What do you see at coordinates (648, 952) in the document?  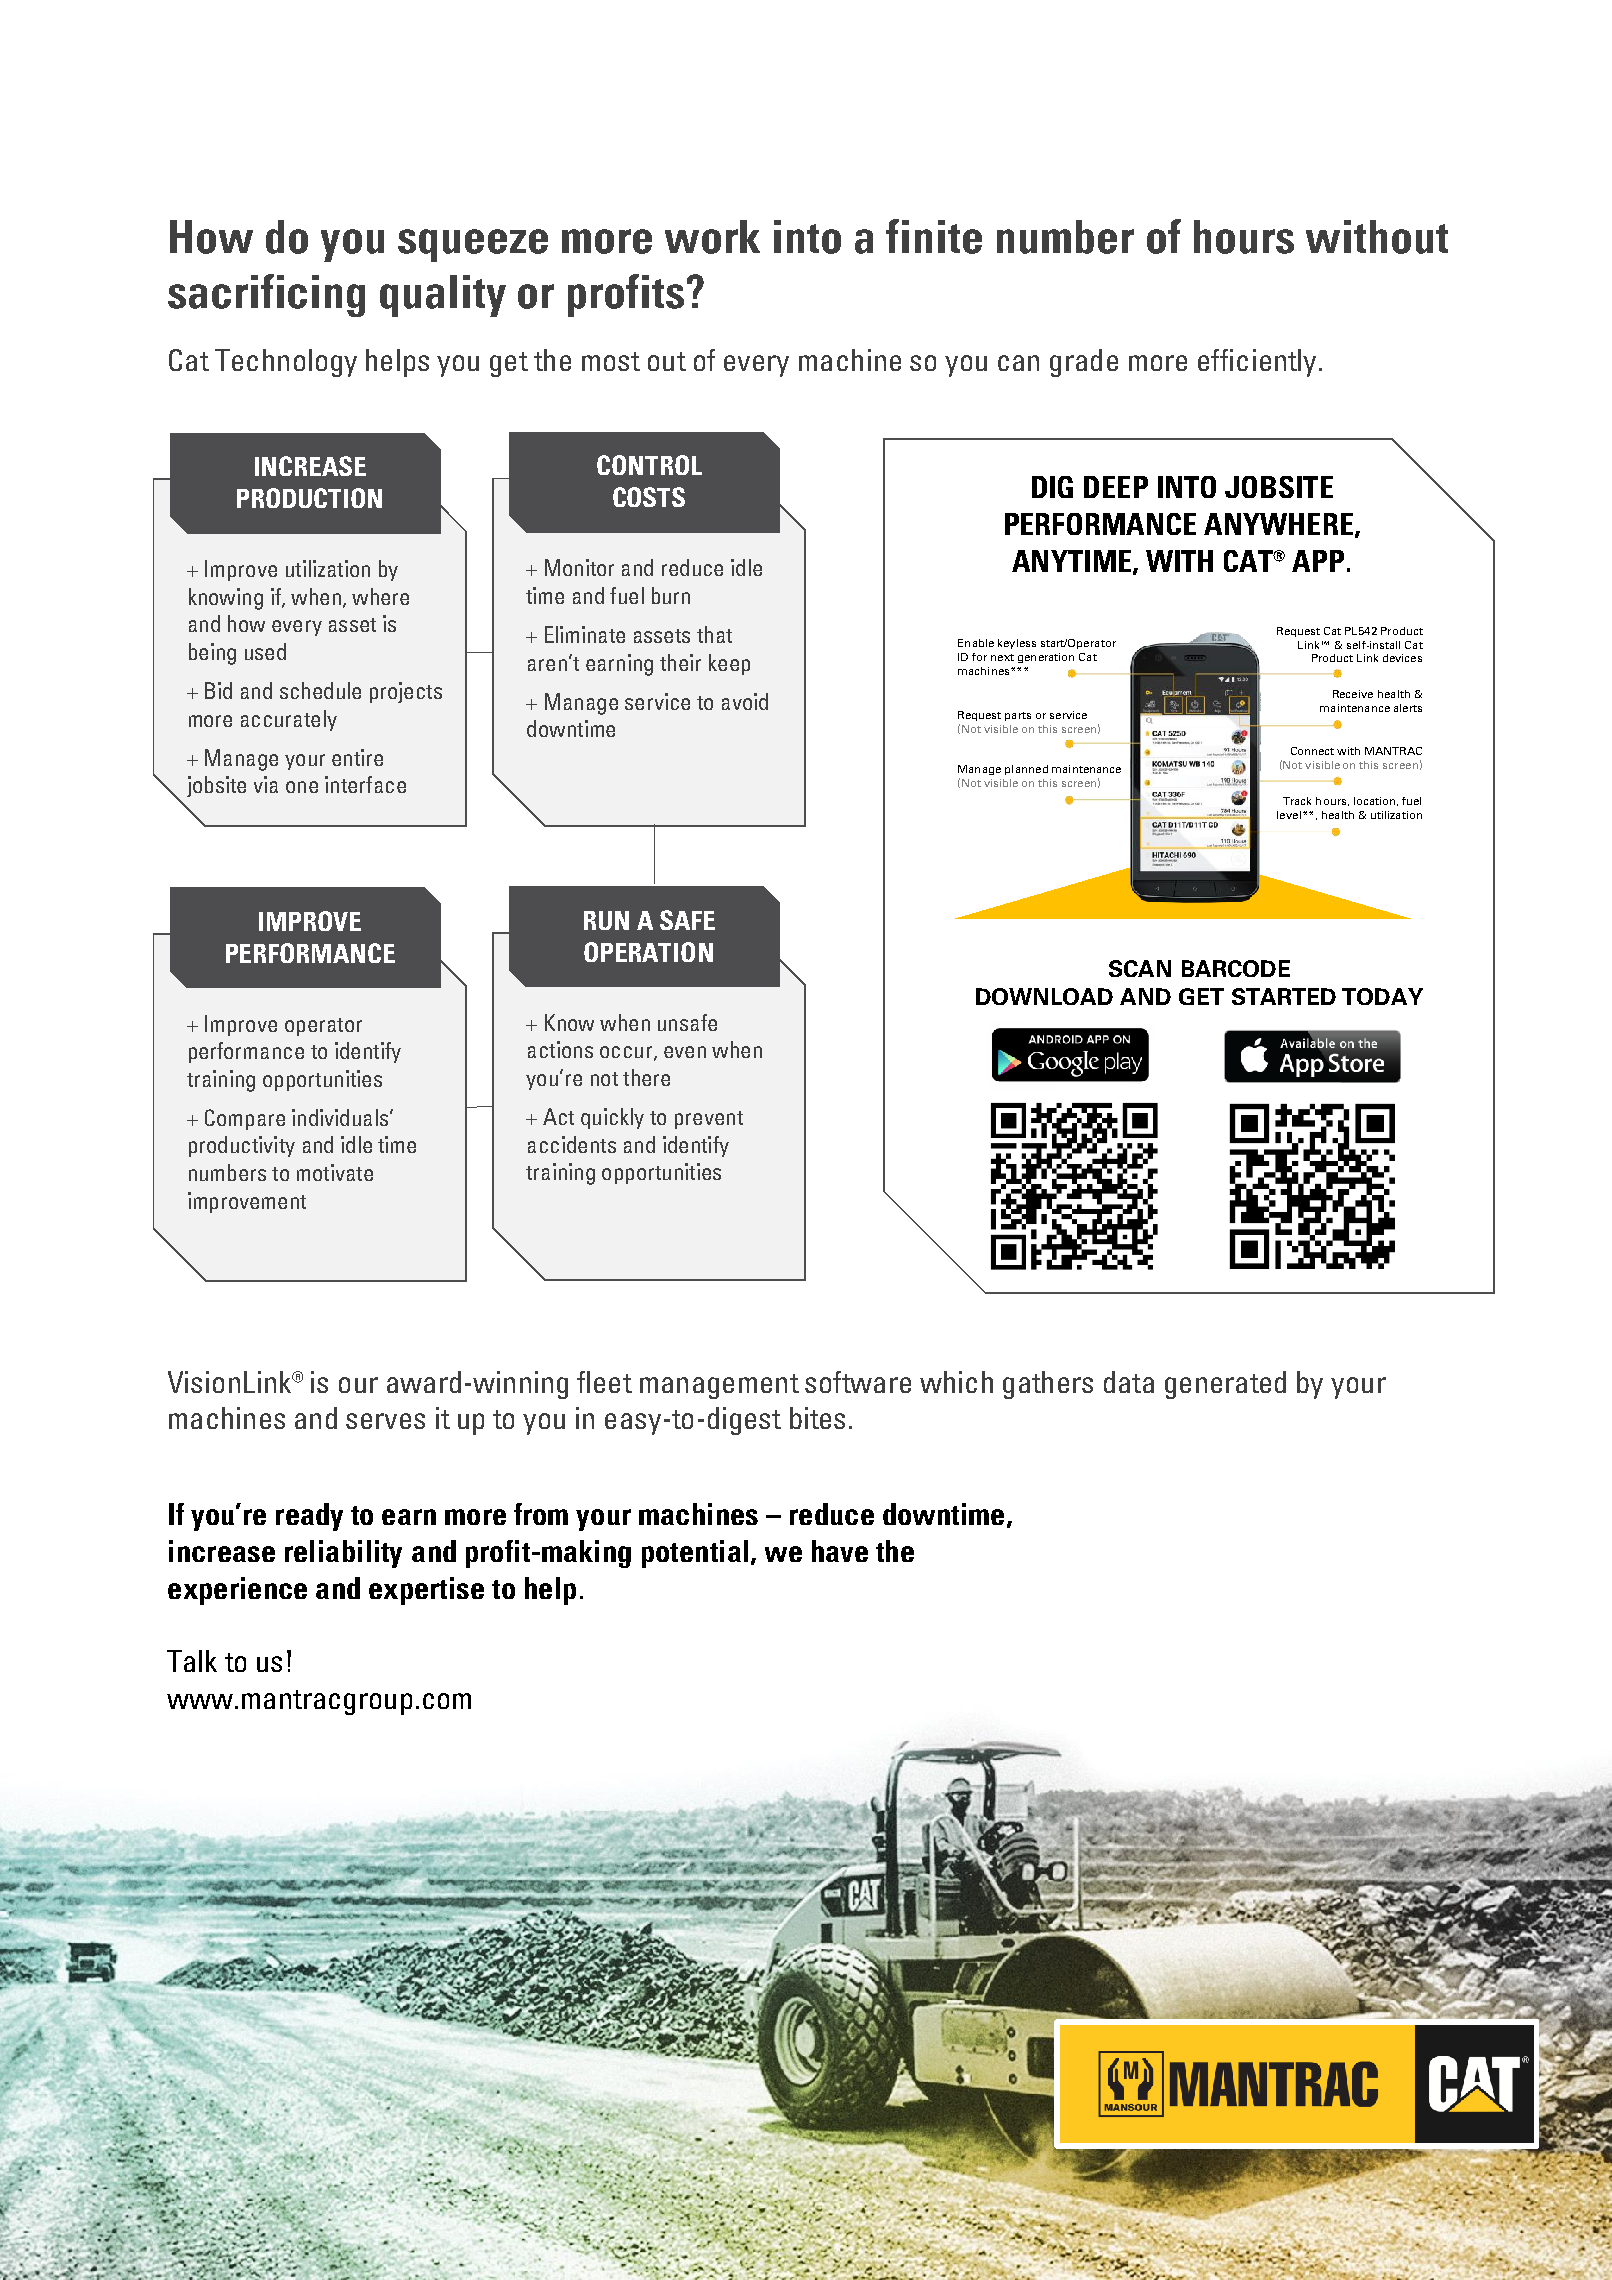 I see `OPERATION` at bounding box center [648, 952].
